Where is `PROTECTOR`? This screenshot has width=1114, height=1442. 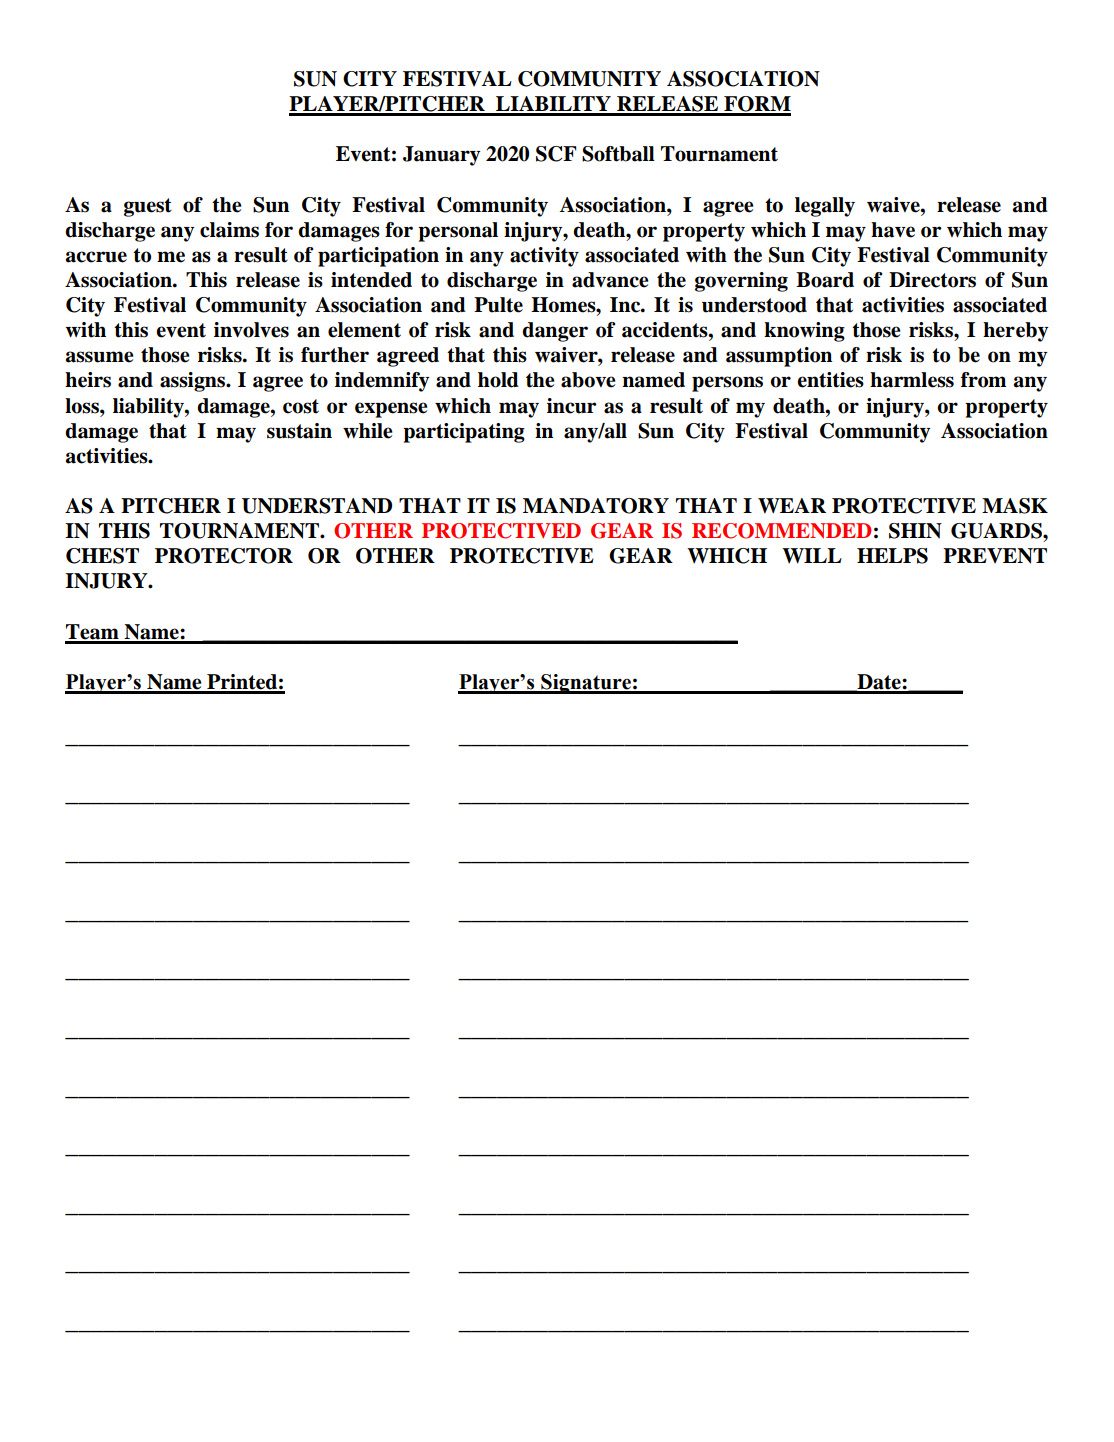
PROTECTOR is located at coordinates (224, 556).
